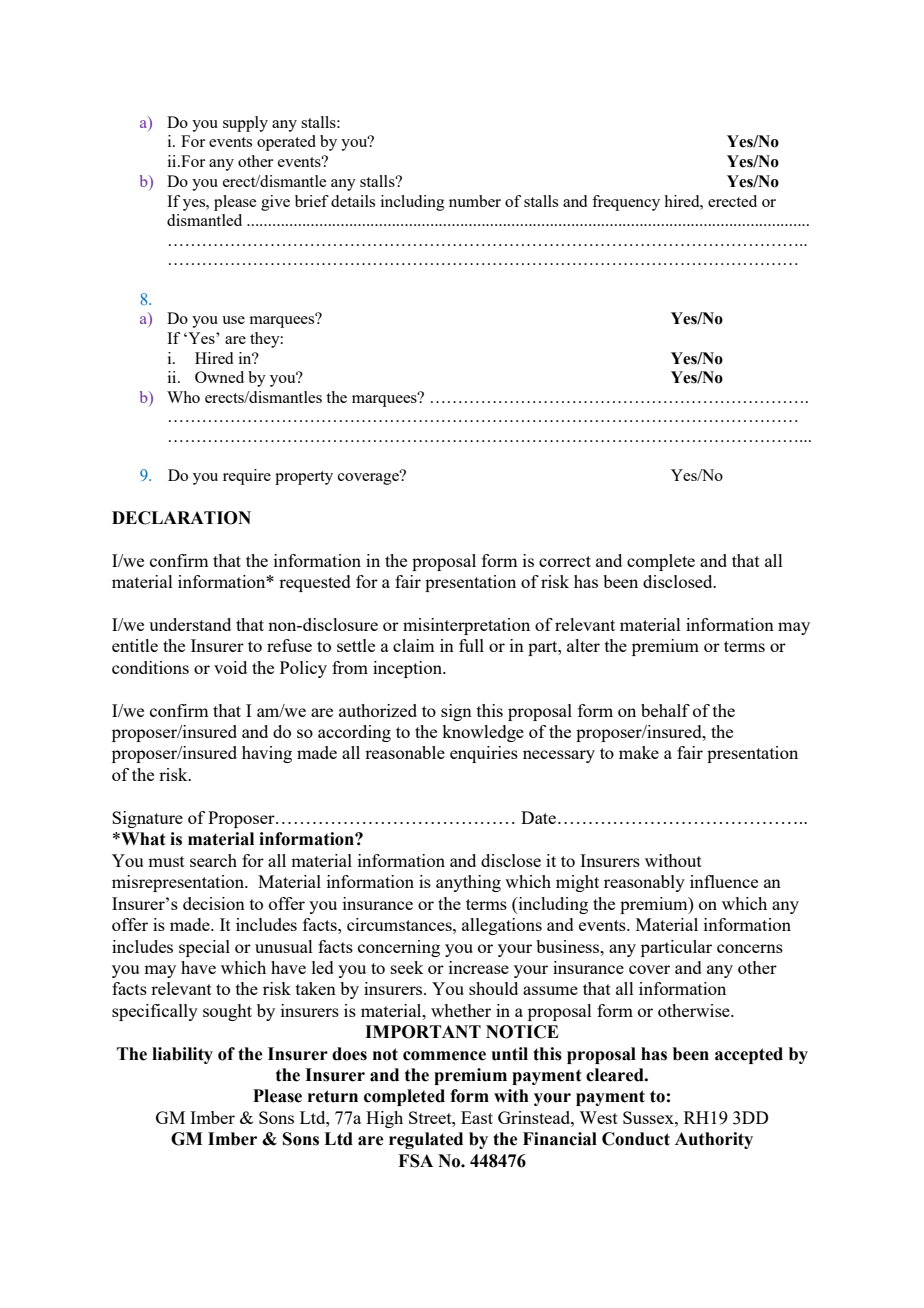 This screenshot has width=924, height=1308. I want to click on make, so click(639, 752).
